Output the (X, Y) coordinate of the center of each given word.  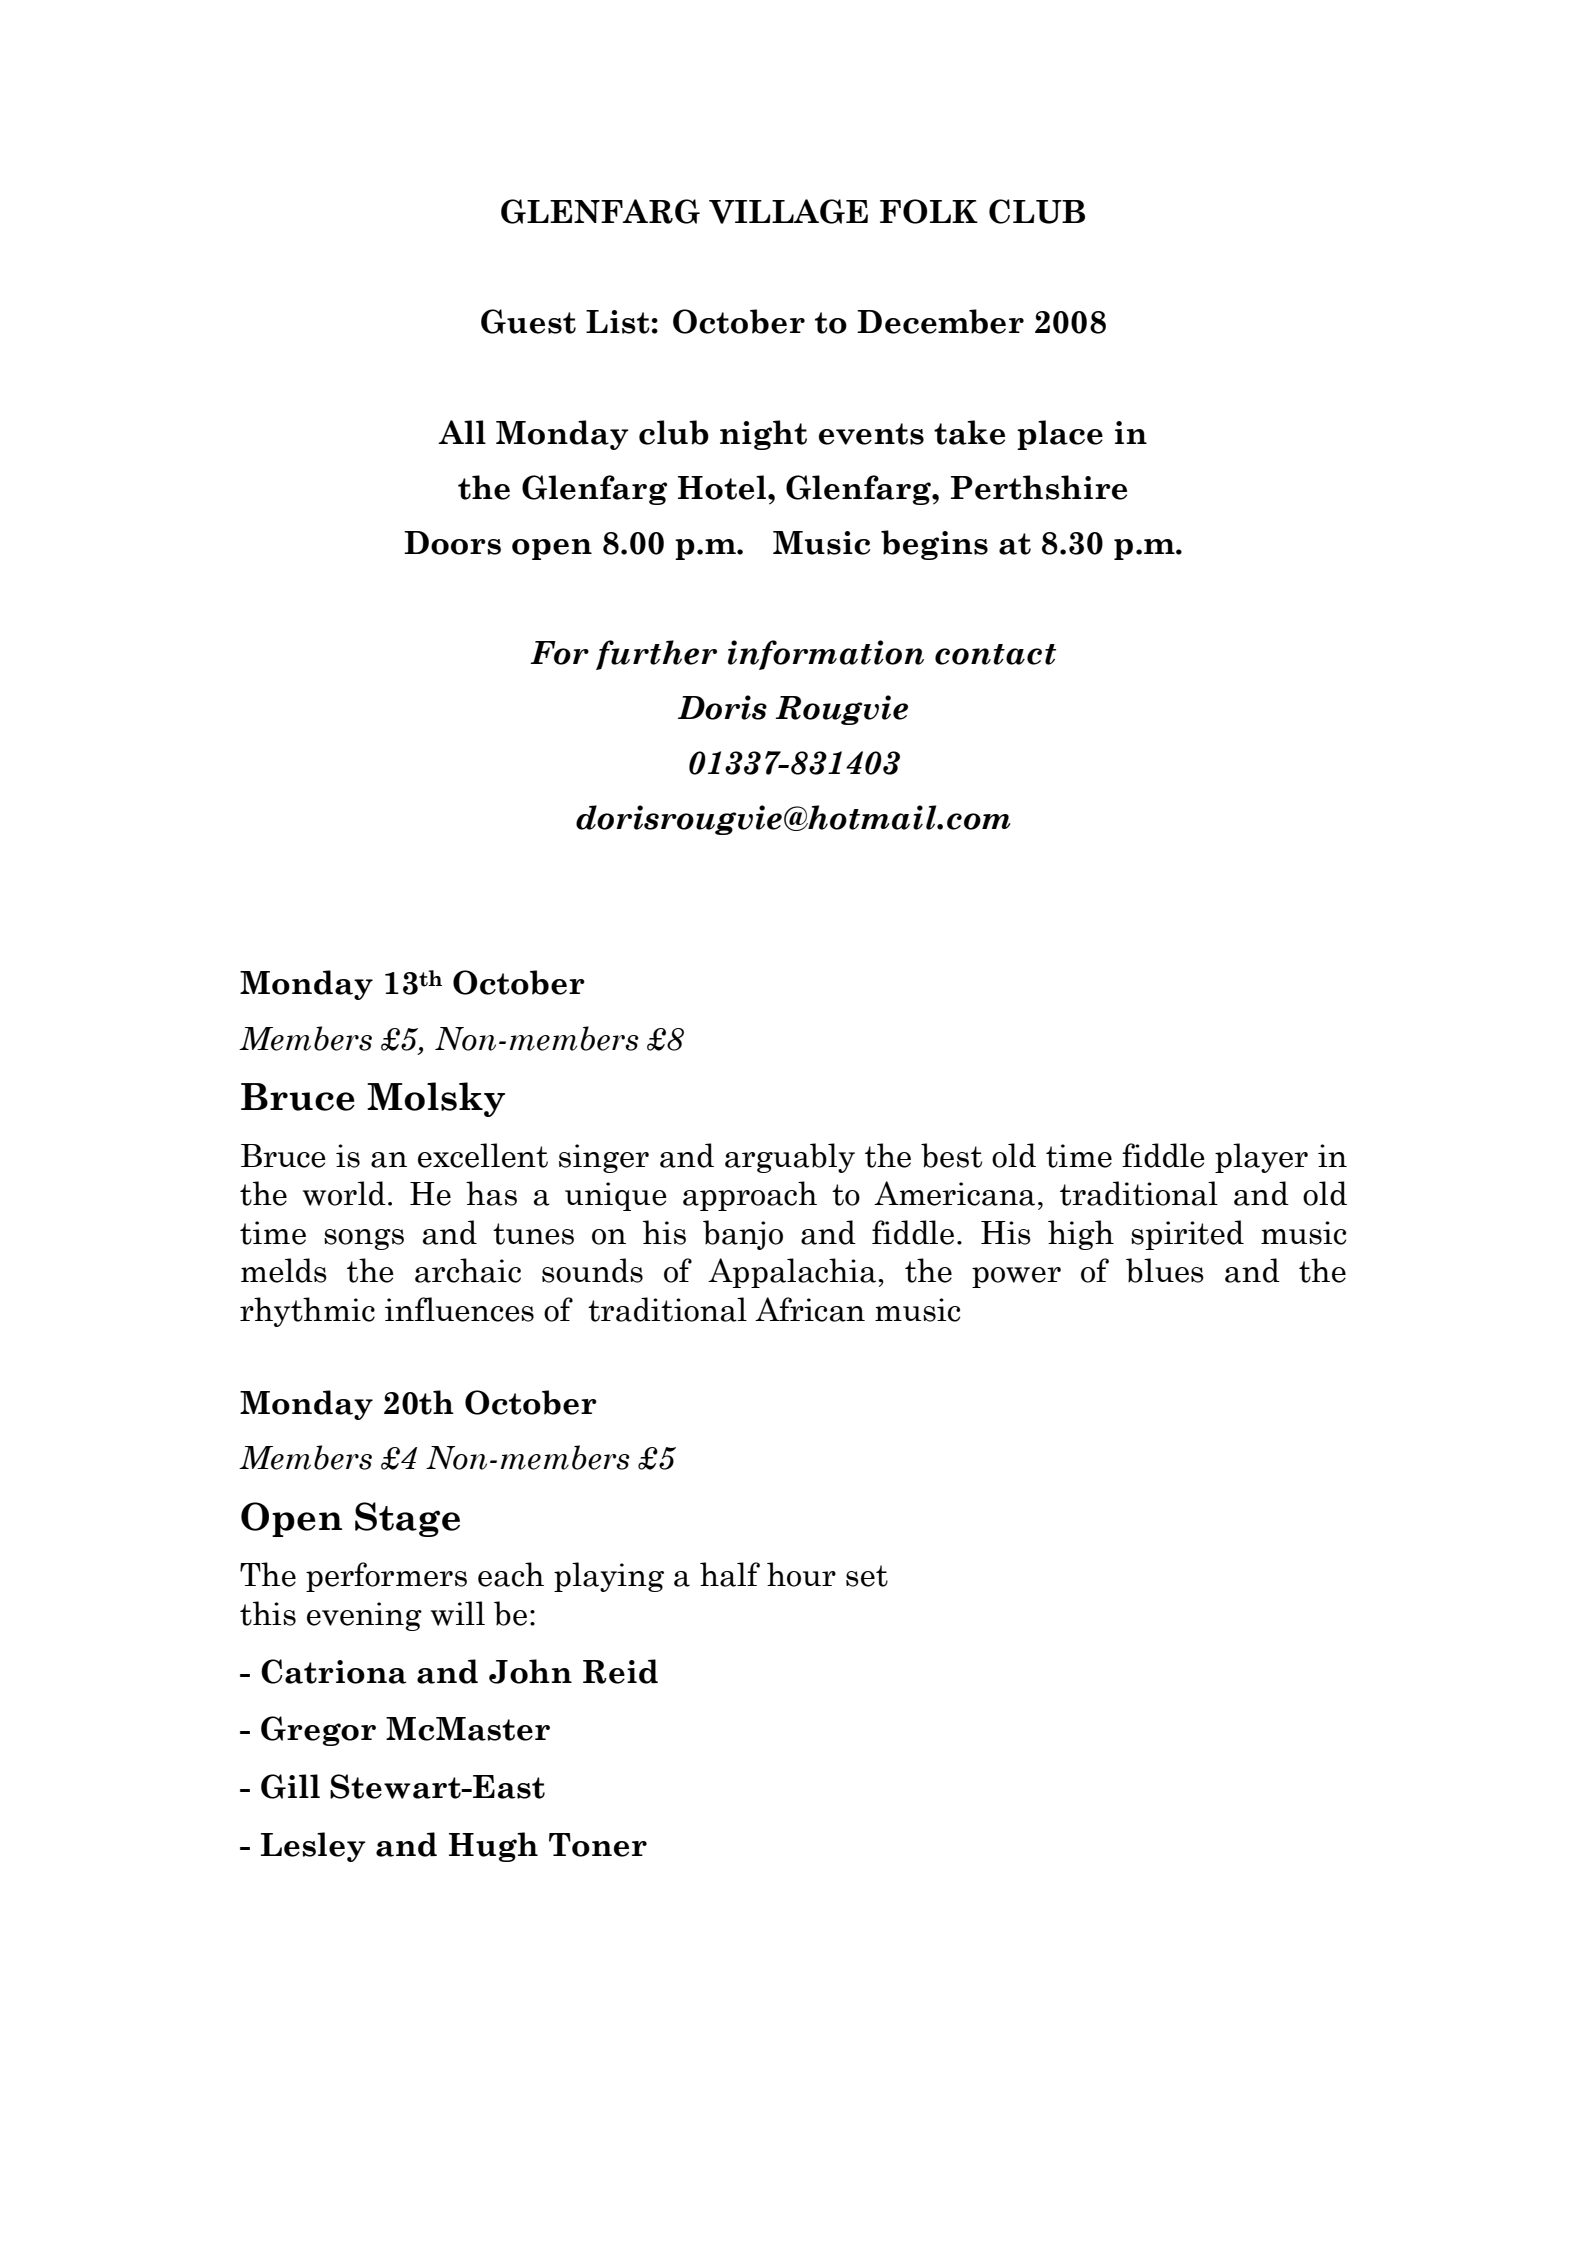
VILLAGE (788, 211)
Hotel (723, 487)
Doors (452, 543)
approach (750, 1196)
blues (1165, 1270)
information (826, 655)
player (1261, 1158)
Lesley (313, 1847)
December (940, 321)
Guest (528, 321)
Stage (407, 1519)
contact (995, 654)
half (730, 1574)
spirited (1187, 1235)
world (344, 1193)
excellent (483, 1155)
